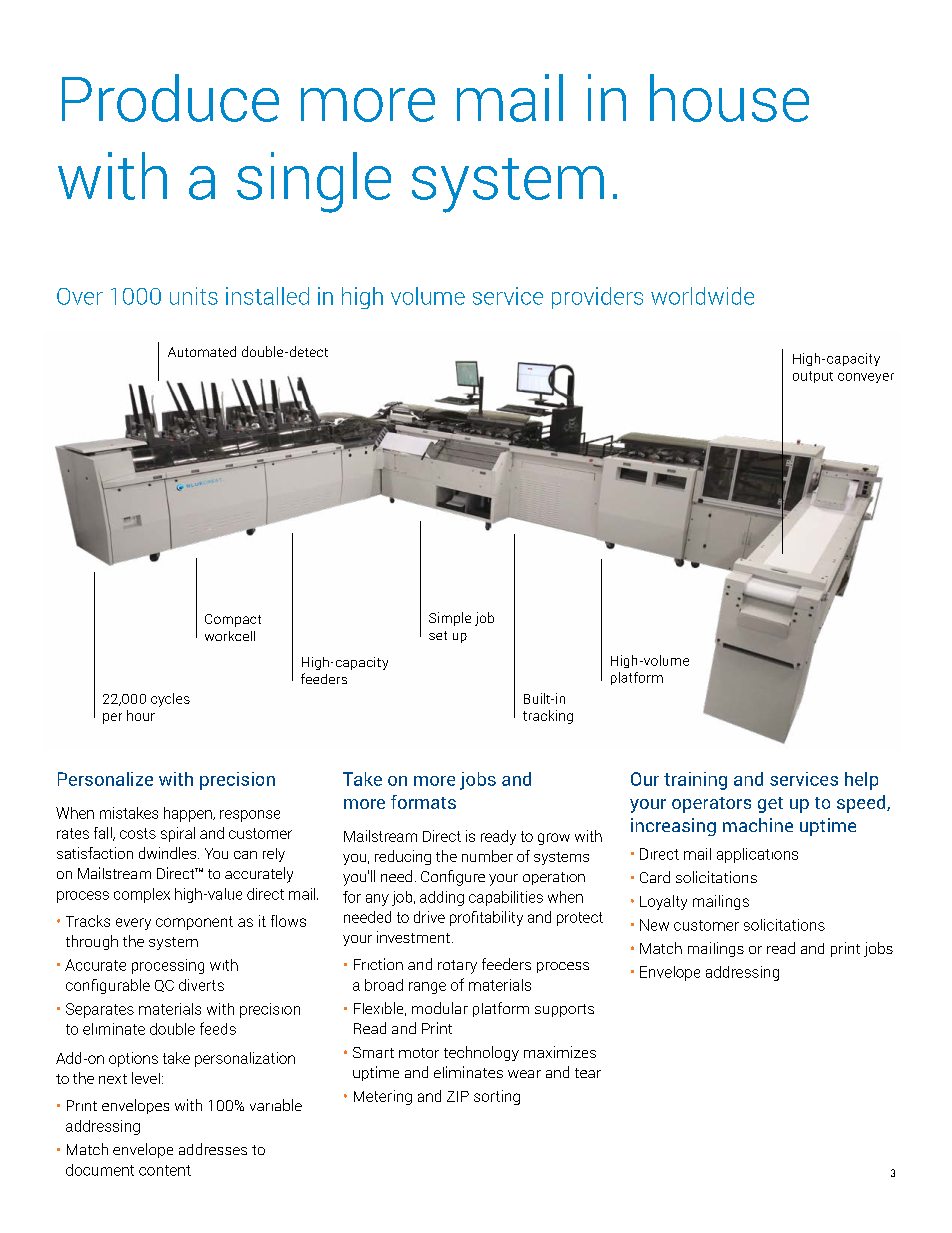  I want to click on ZIP, so click(458, 1096).
